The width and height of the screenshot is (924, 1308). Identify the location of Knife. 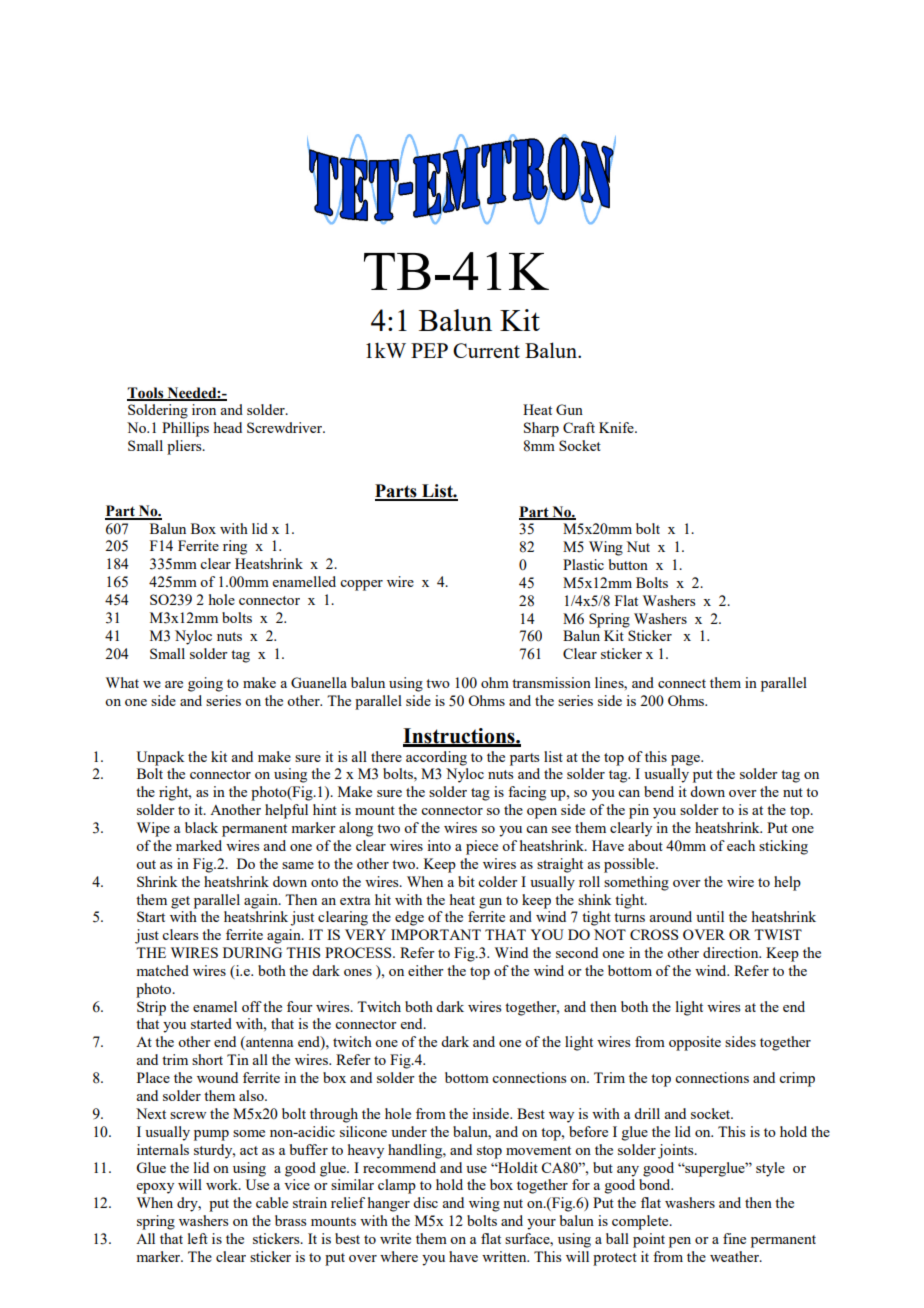
(617, 427).
